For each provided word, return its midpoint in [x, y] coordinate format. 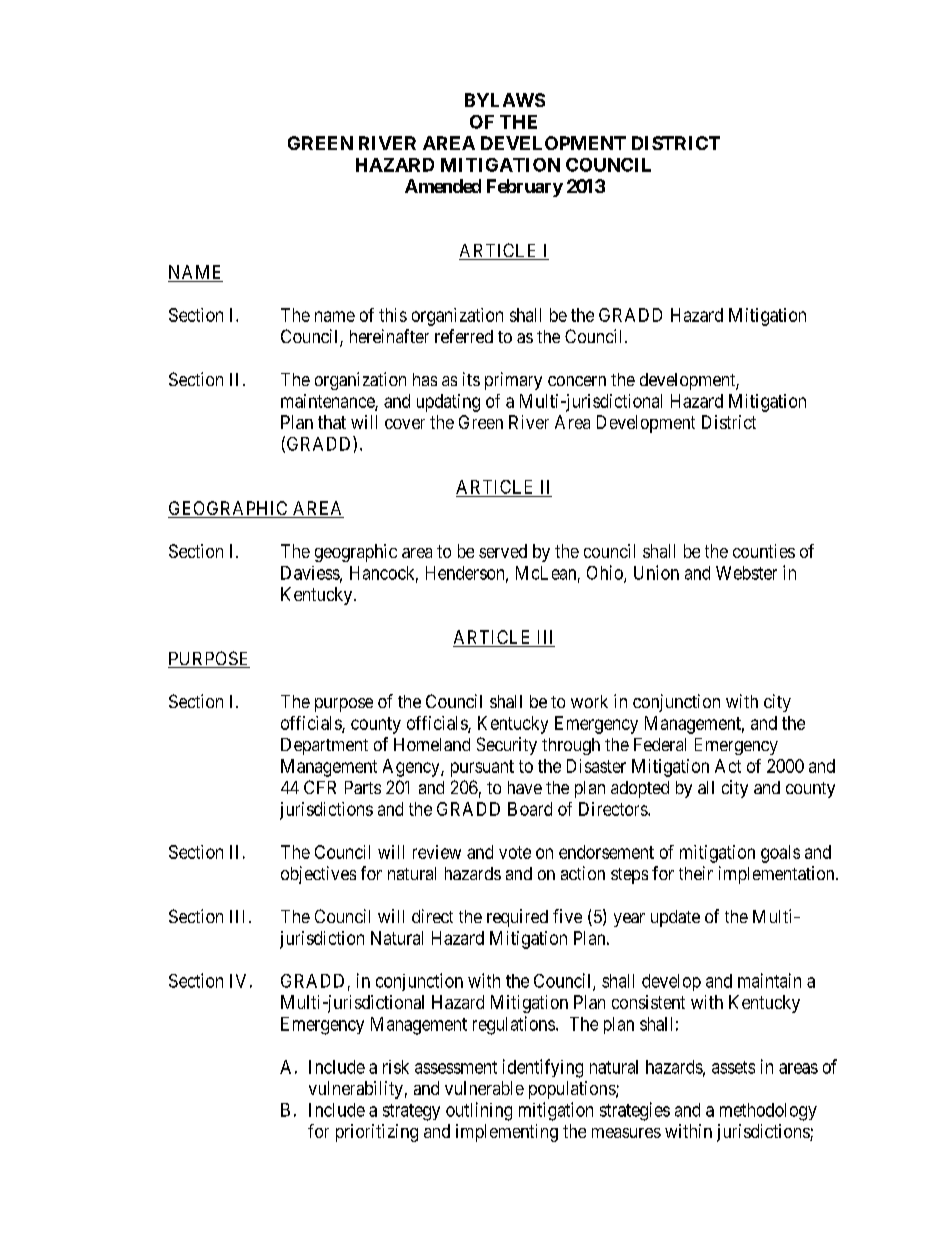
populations [573, 1090]
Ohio [606, 573]
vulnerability [356, 1090]
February [525, 188]
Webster [746, 573]
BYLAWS [505, 100]
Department [324, 746]
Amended [443, 186]
